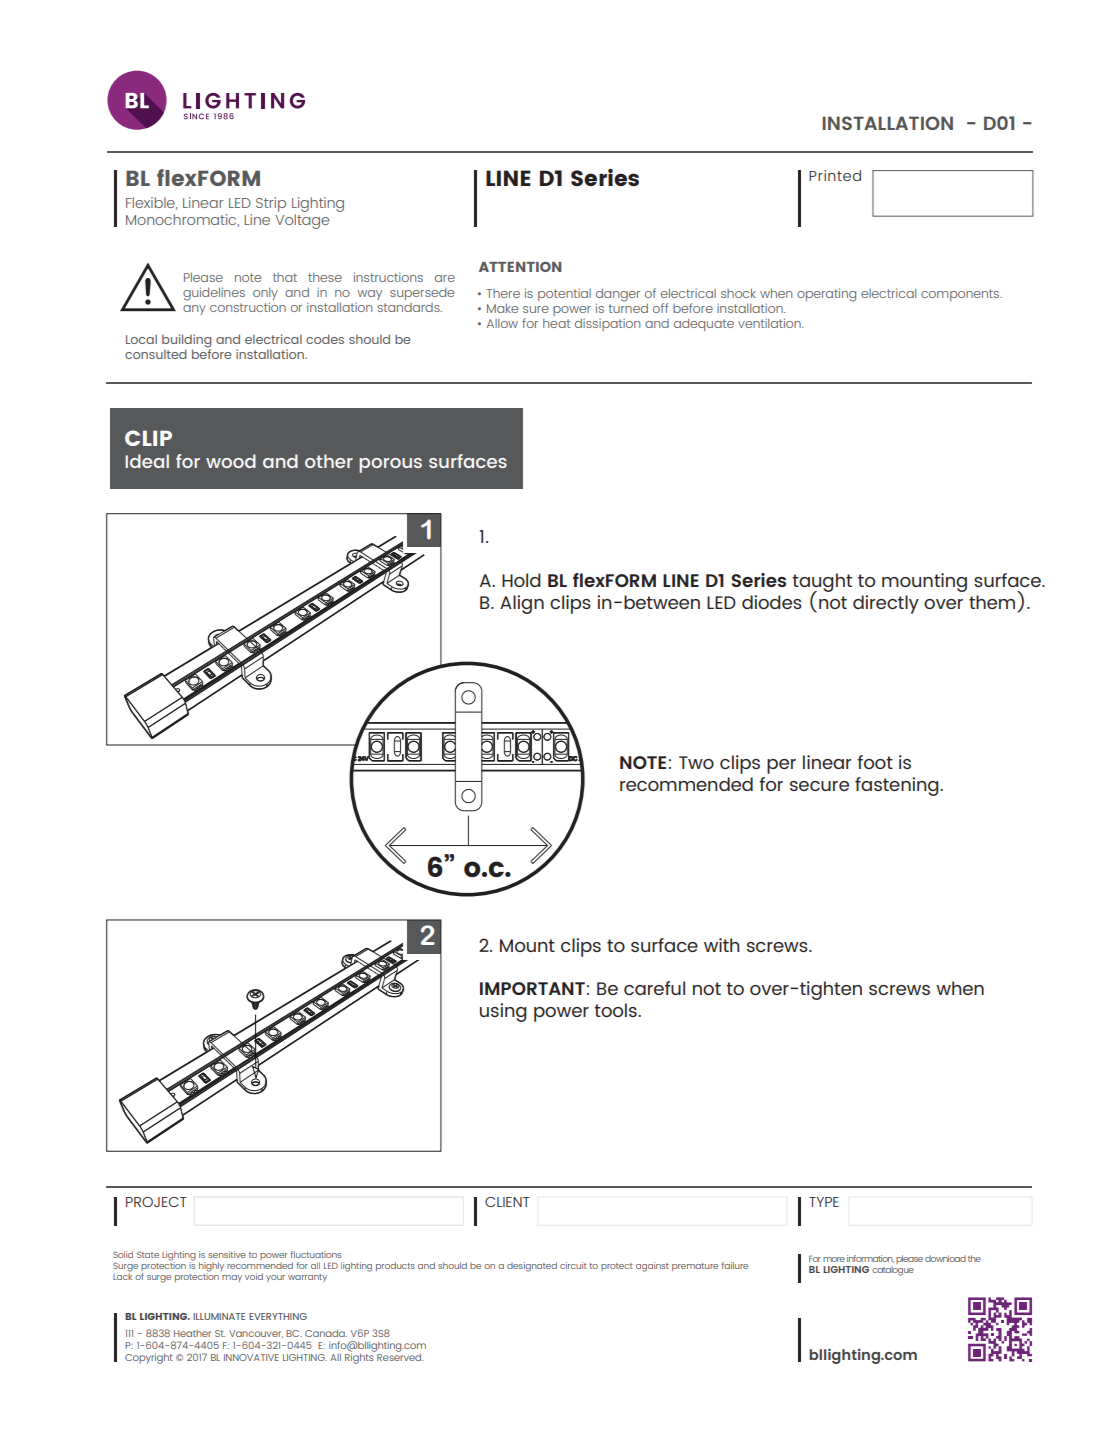 The image size is (1110, 1436). What do you see at coordinates (822, 583) in the image?
I see `taught` at bounding box center [822, 583].
